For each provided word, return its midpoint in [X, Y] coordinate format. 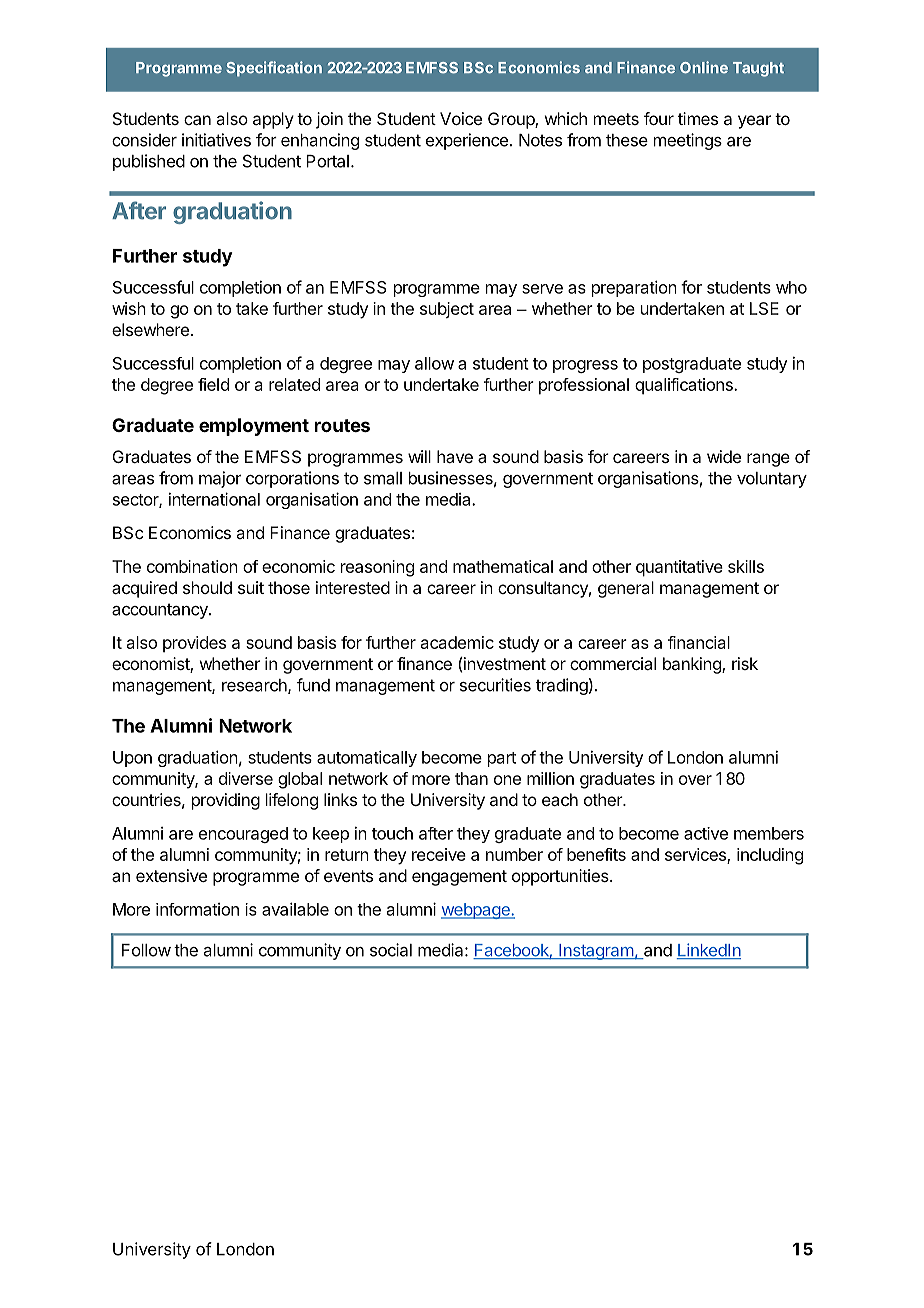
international [214, 499]
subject [447, 310]
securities [495, 685]
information [197, 909]
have [455, 456]
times [698, 118]
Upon [132, 759]
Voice [461, 118]
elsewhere [150, 329]
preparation [634, 288]
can [197, 120]
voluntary [772, 480]
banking [693, 665]
